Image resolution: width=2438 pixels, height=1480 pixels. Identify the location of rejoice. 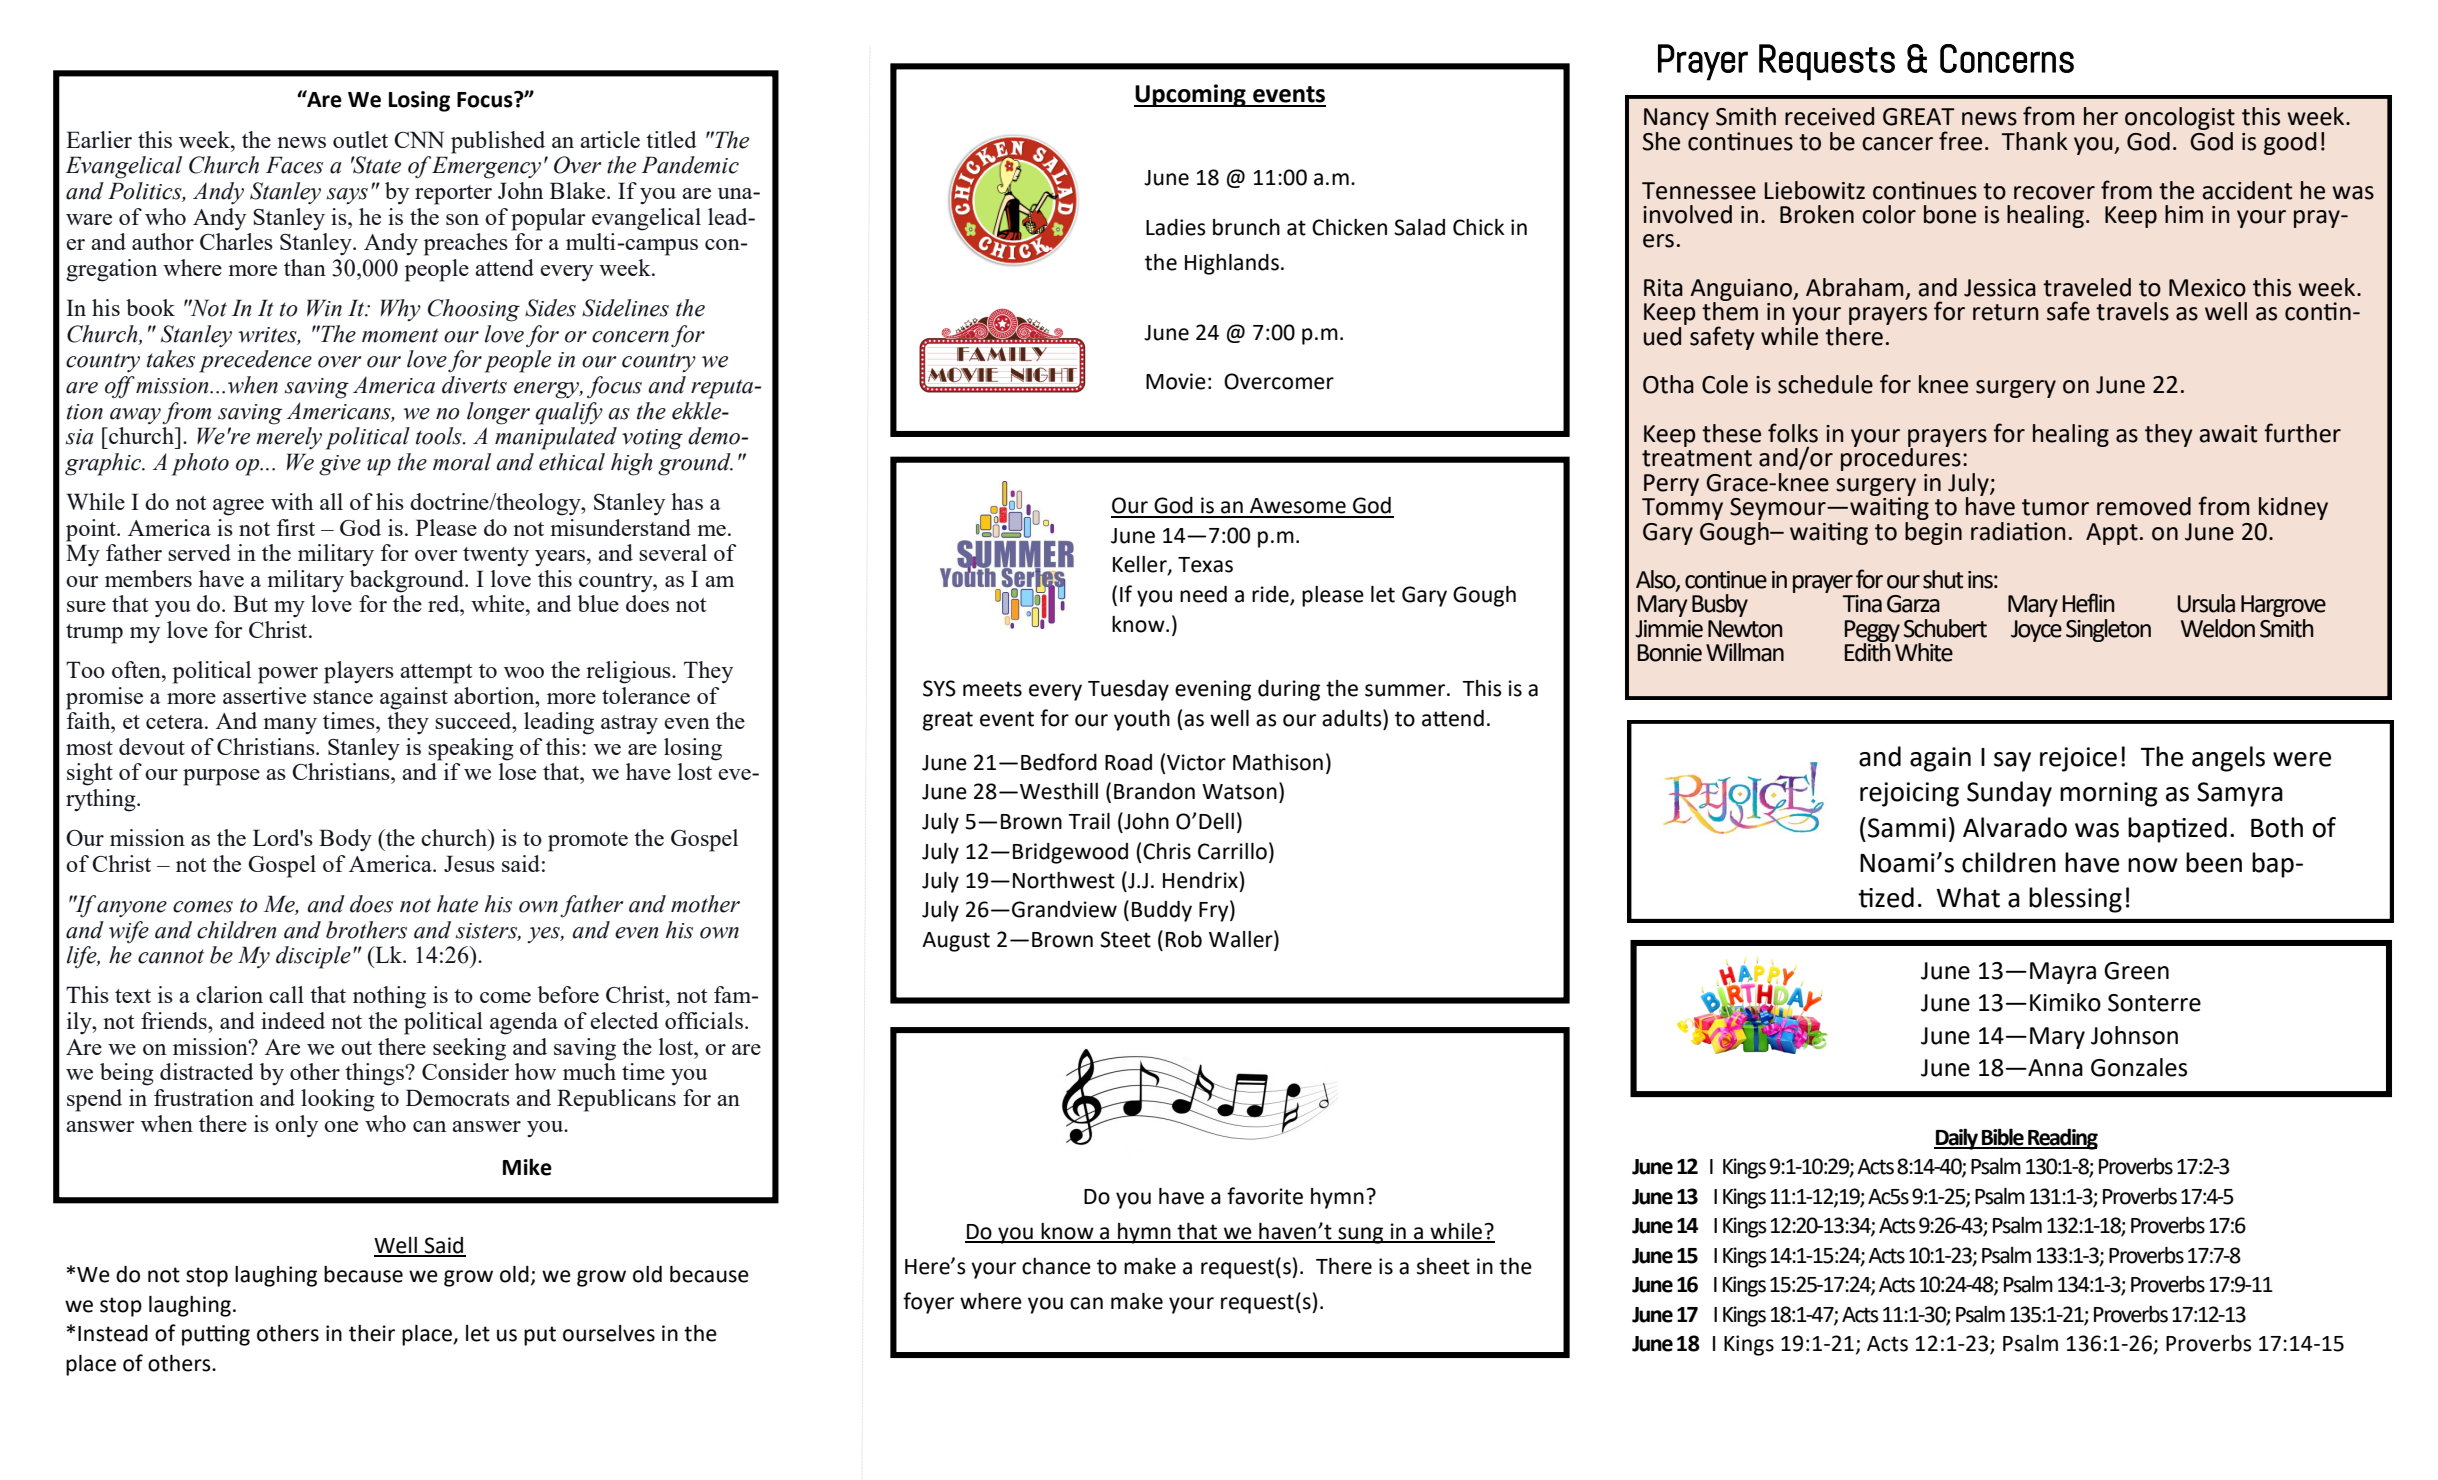
(2078, 759).
